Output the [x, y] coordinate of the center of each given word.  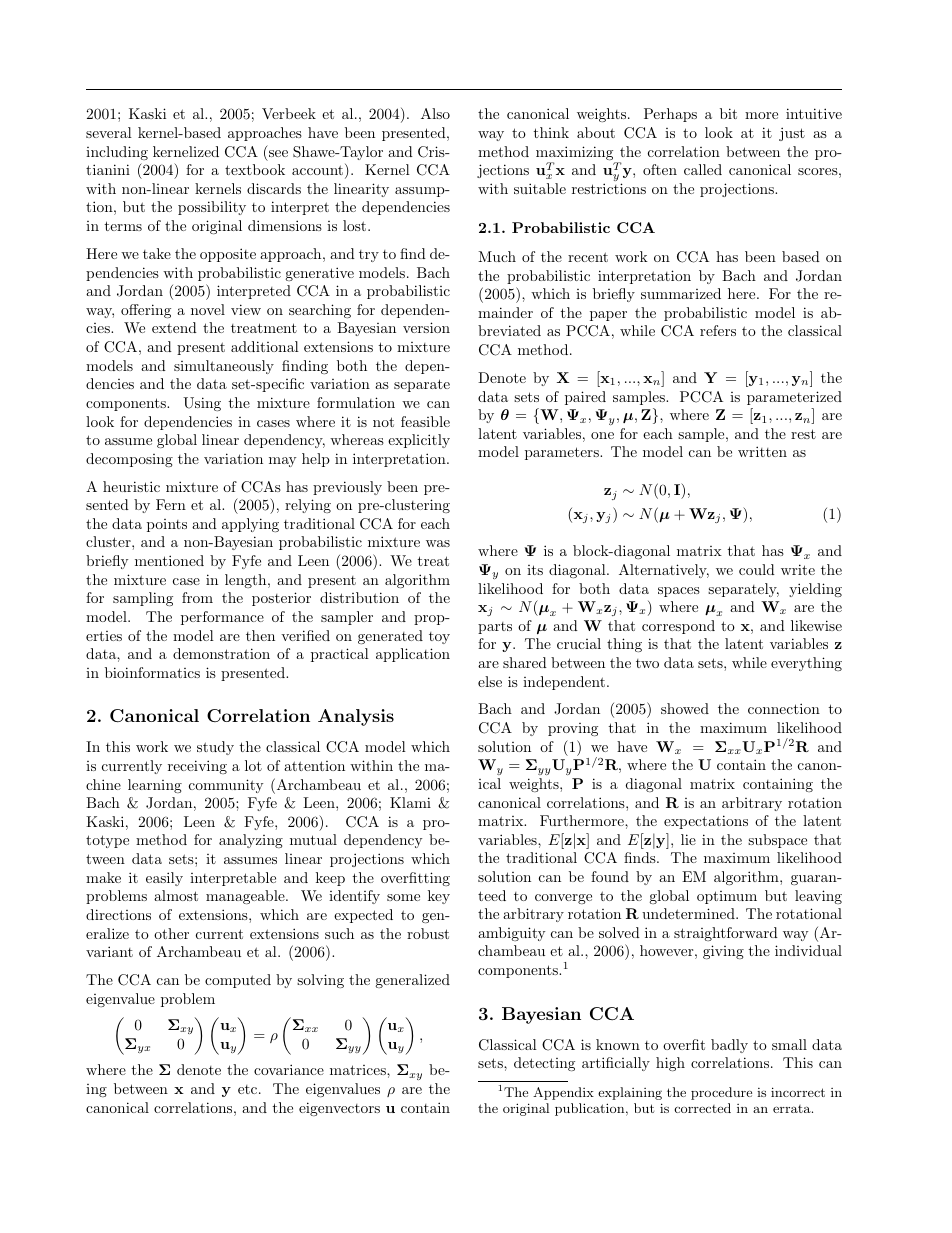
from [197, 597]
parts [495, 628]
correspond [678, 627]
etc [249, 1089]
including [117, 153]
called [703, 169]
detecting [544, 1064]
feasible [425, 421]
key [439, 897]
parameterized [794, 398]
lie [688, 839]
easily [164, 879]
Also [435, 113]
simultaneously [224, 367]
